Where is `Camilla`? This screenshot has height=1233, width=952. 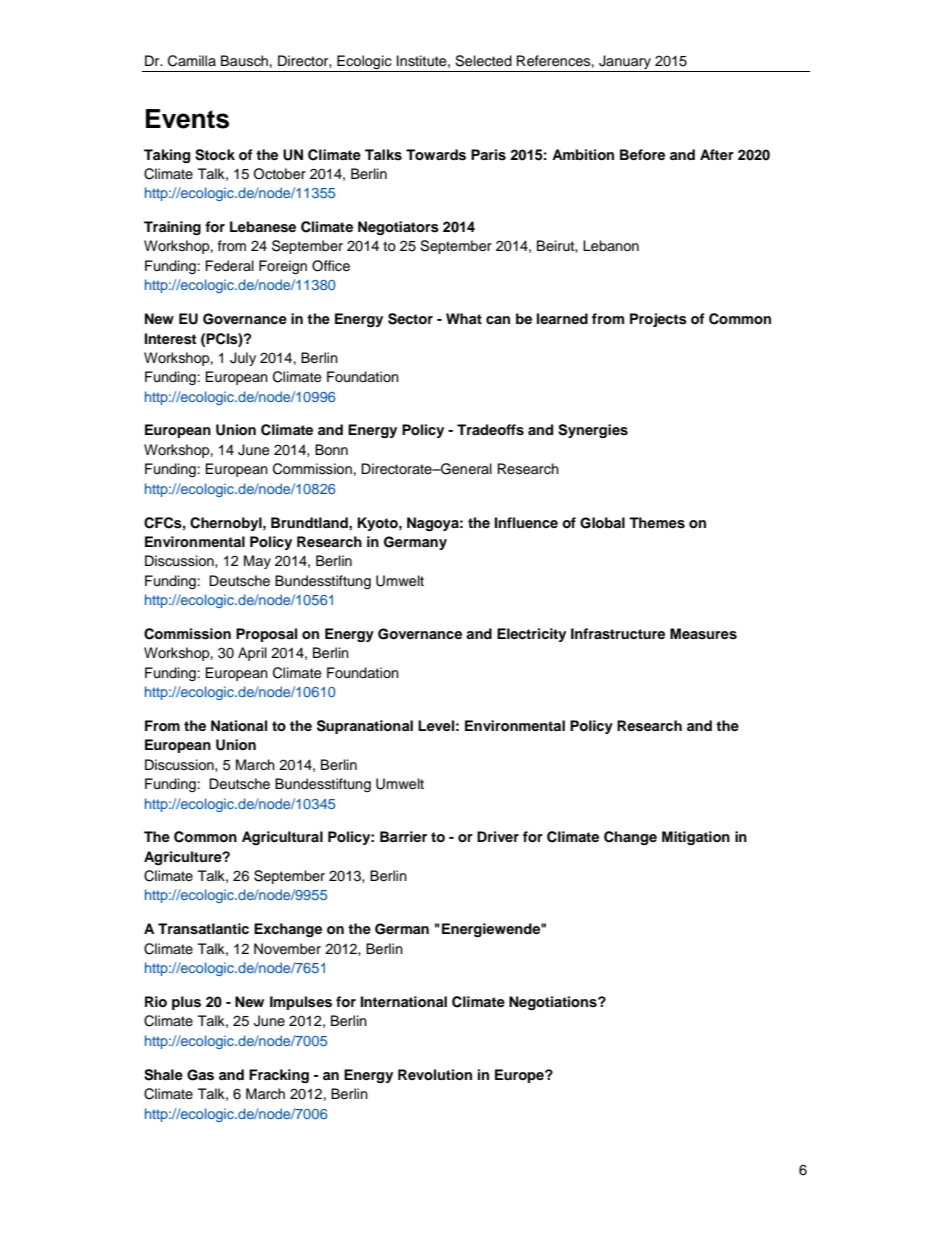 Camilla is located at coordinates (192, 61).
